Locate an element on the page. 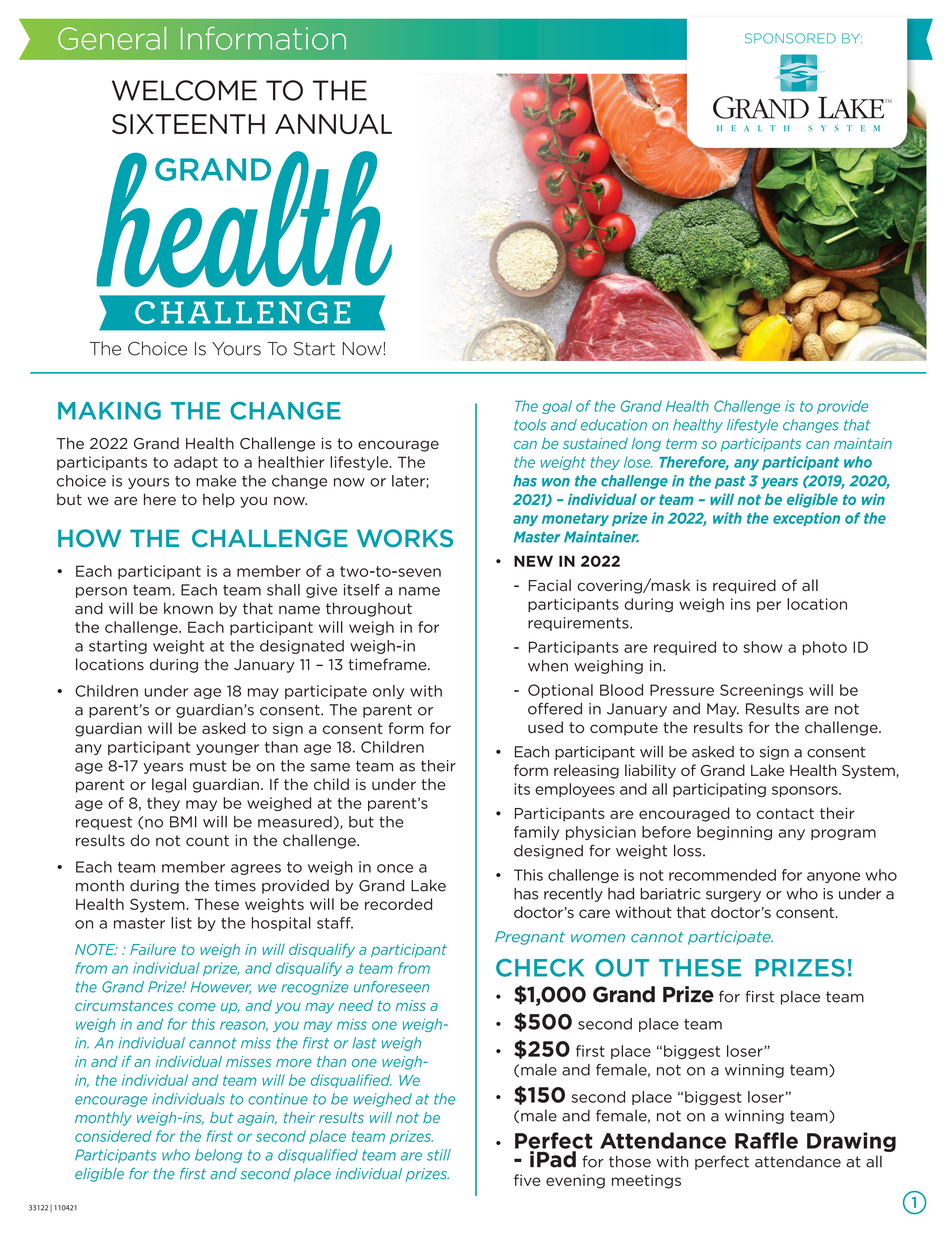  show is located at coordinates (763, 647).
